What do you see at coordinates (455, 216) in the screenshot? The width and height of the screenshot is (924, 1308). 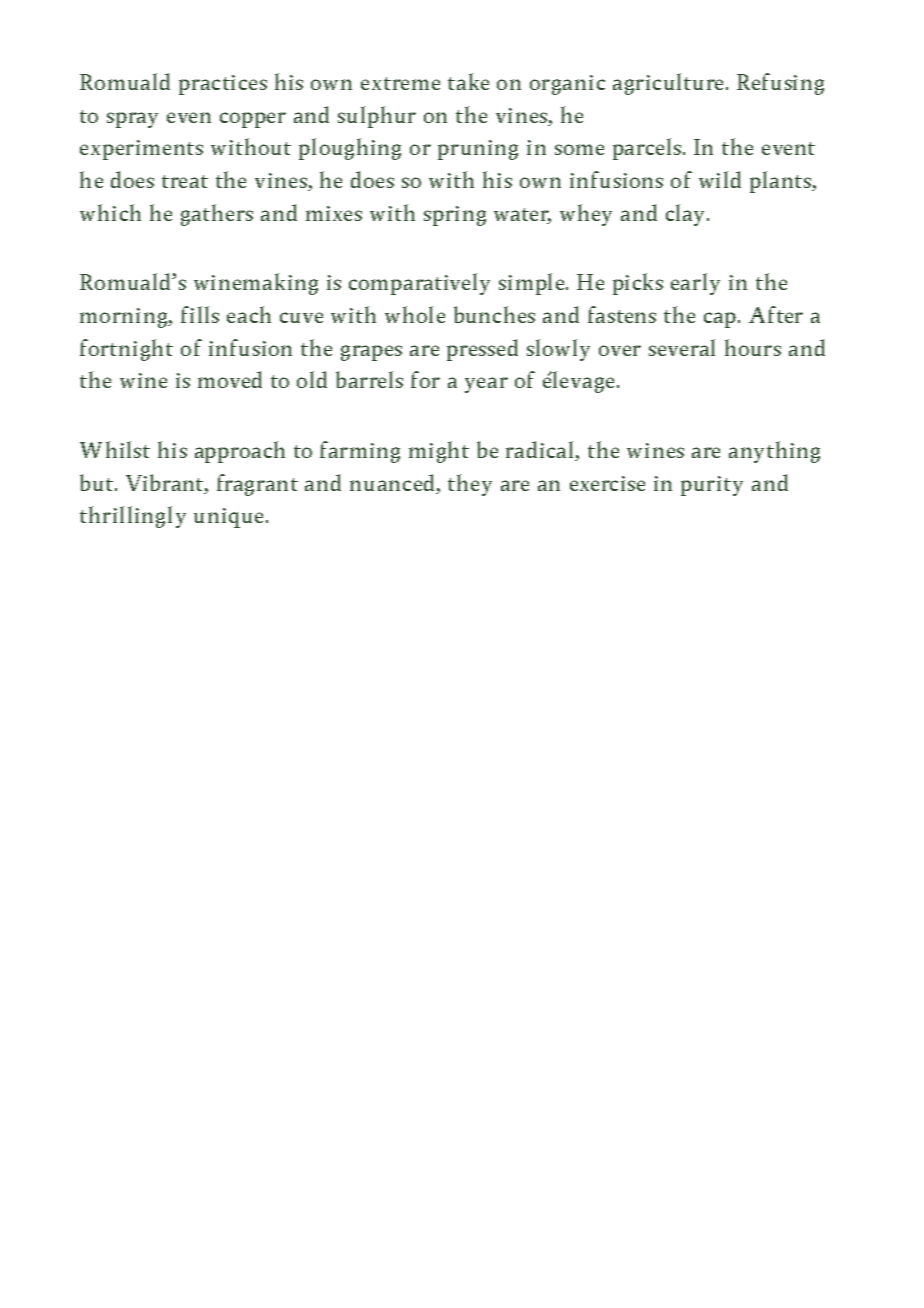 I see `spring` at bounding box center [455, 216].
